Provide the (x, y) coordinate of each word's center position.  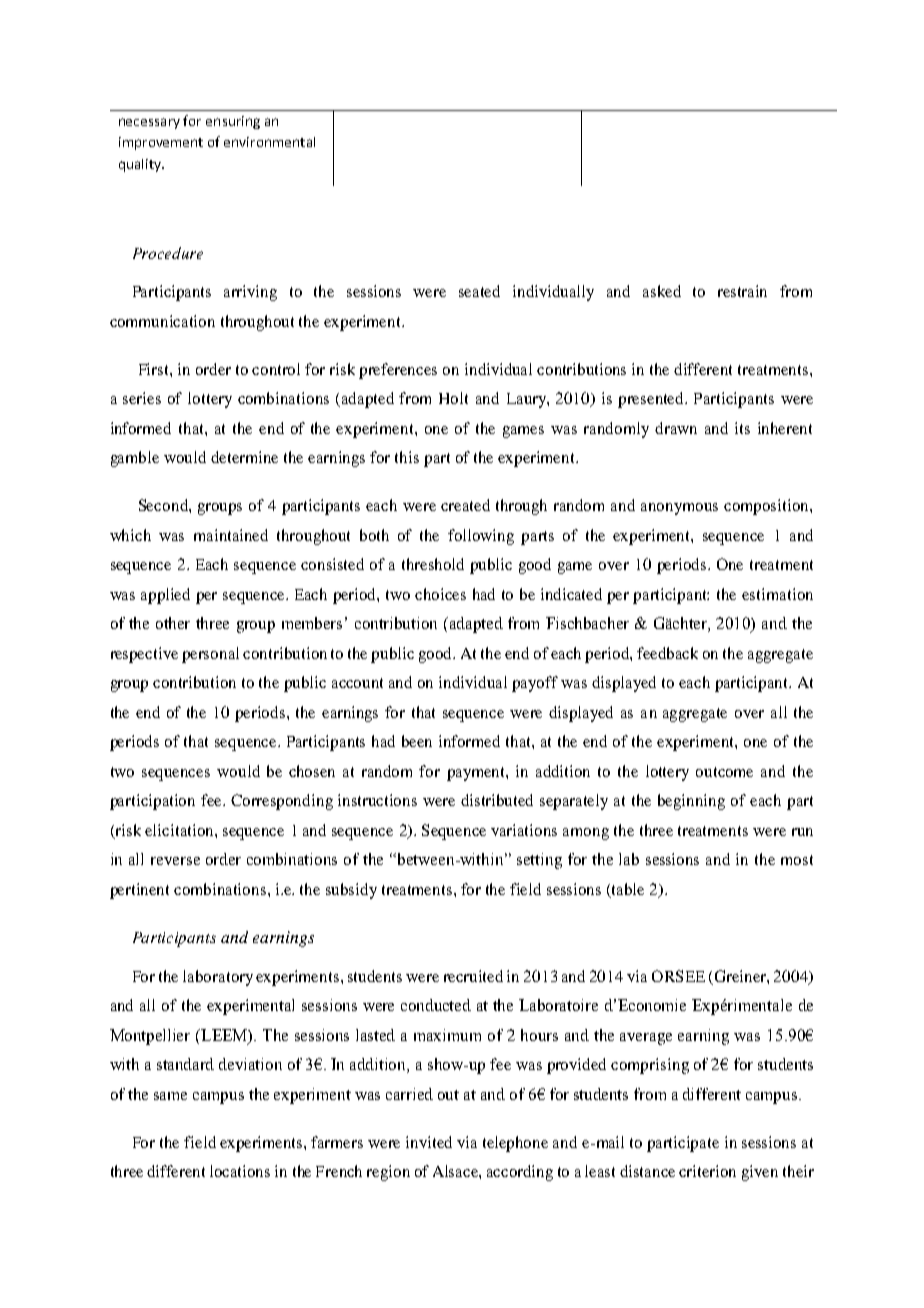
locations (240, 1171)
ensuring (233, 122)
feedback (667, 653)
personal (210, 655)
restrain (742, 291)
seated (479, 291)
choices (440, 594)
